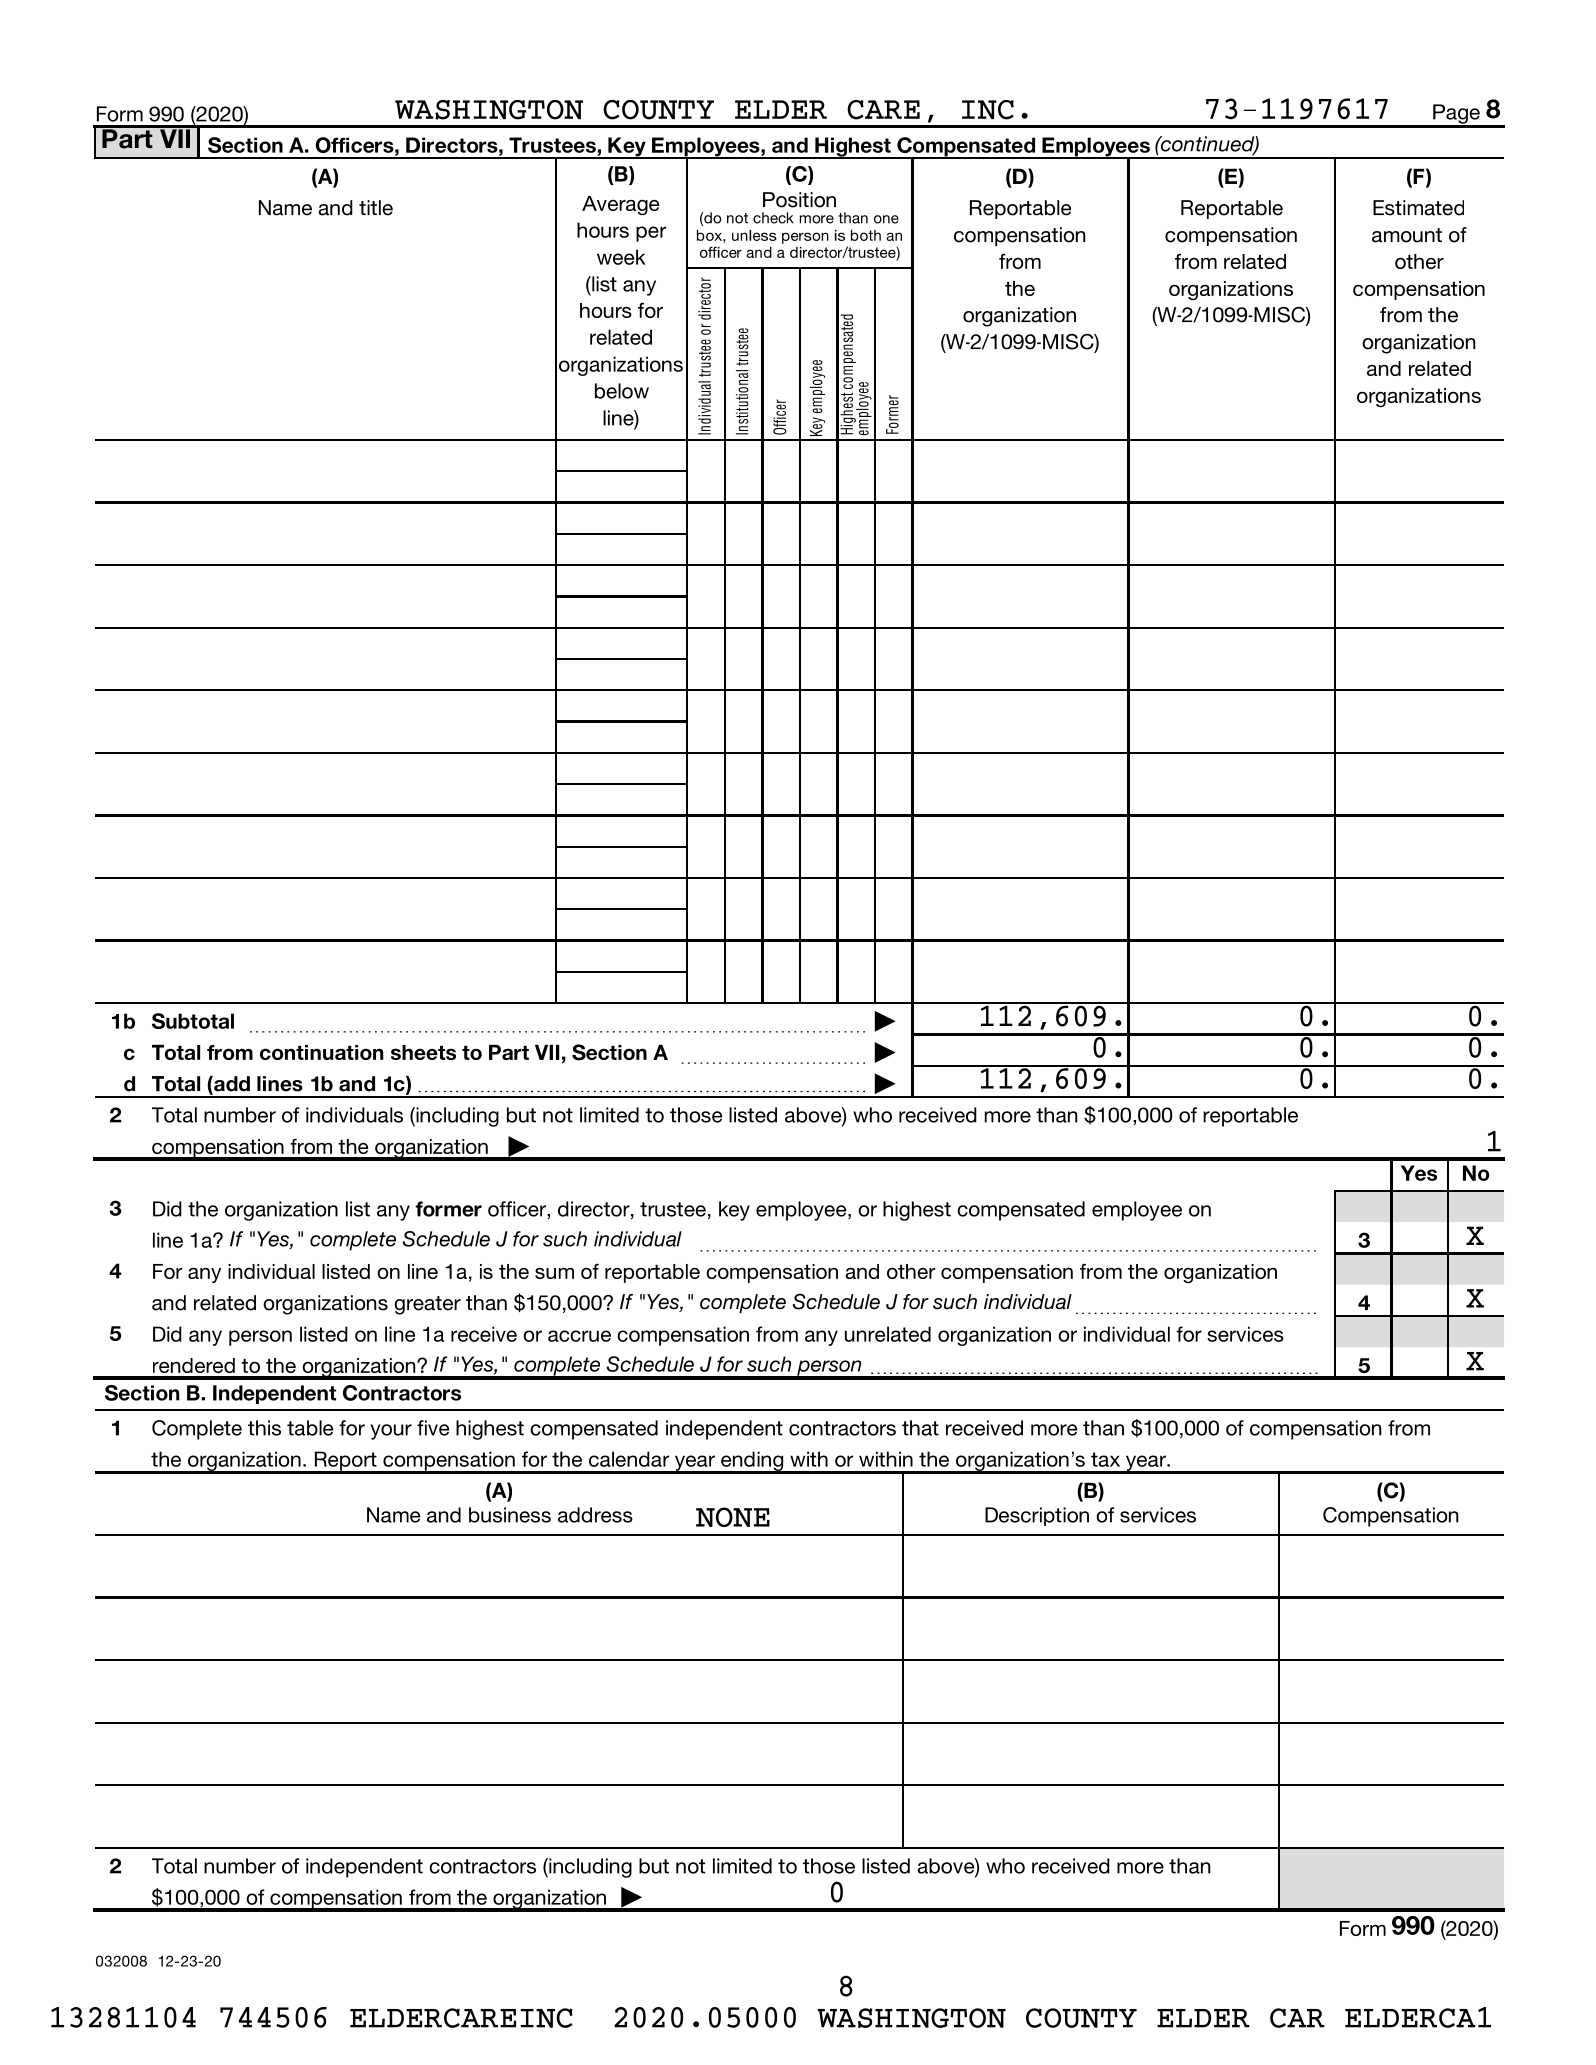  I want to click on tax, so click(1105, 1459).
